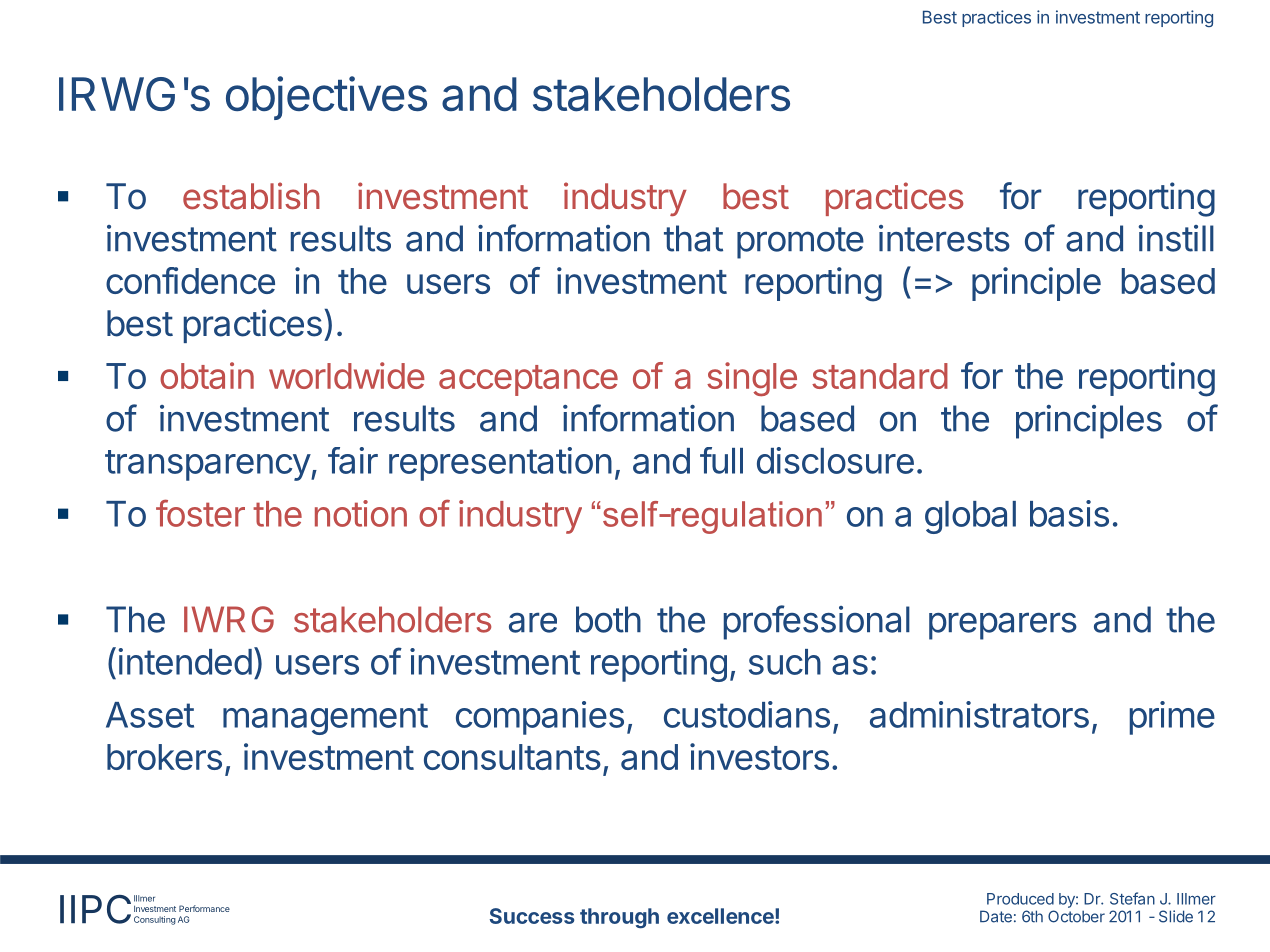  Describe the element at coordinates (619, 918) in the image. I see `through` at that location.
